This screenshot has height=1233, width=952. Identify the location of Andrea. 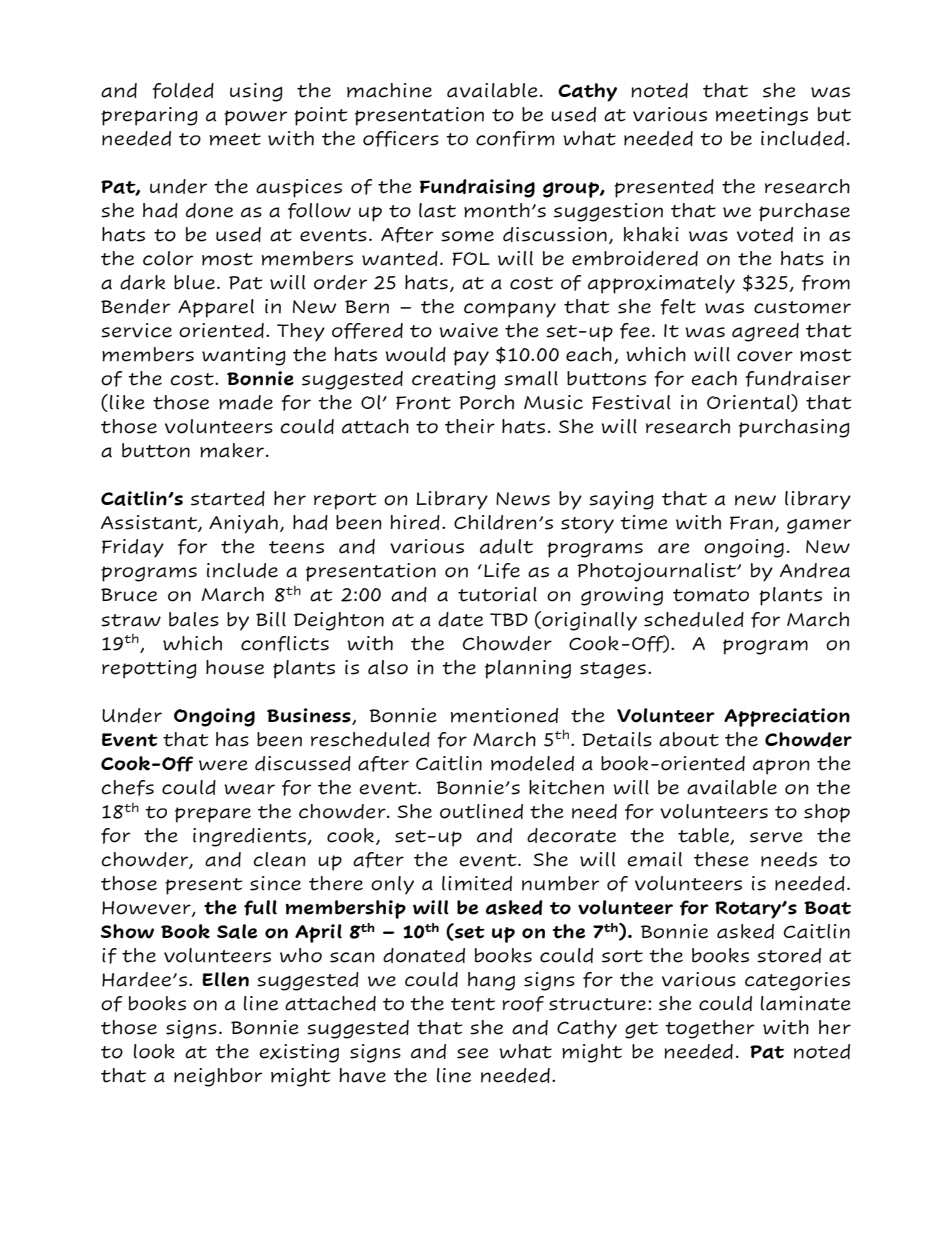
(815, 570).
